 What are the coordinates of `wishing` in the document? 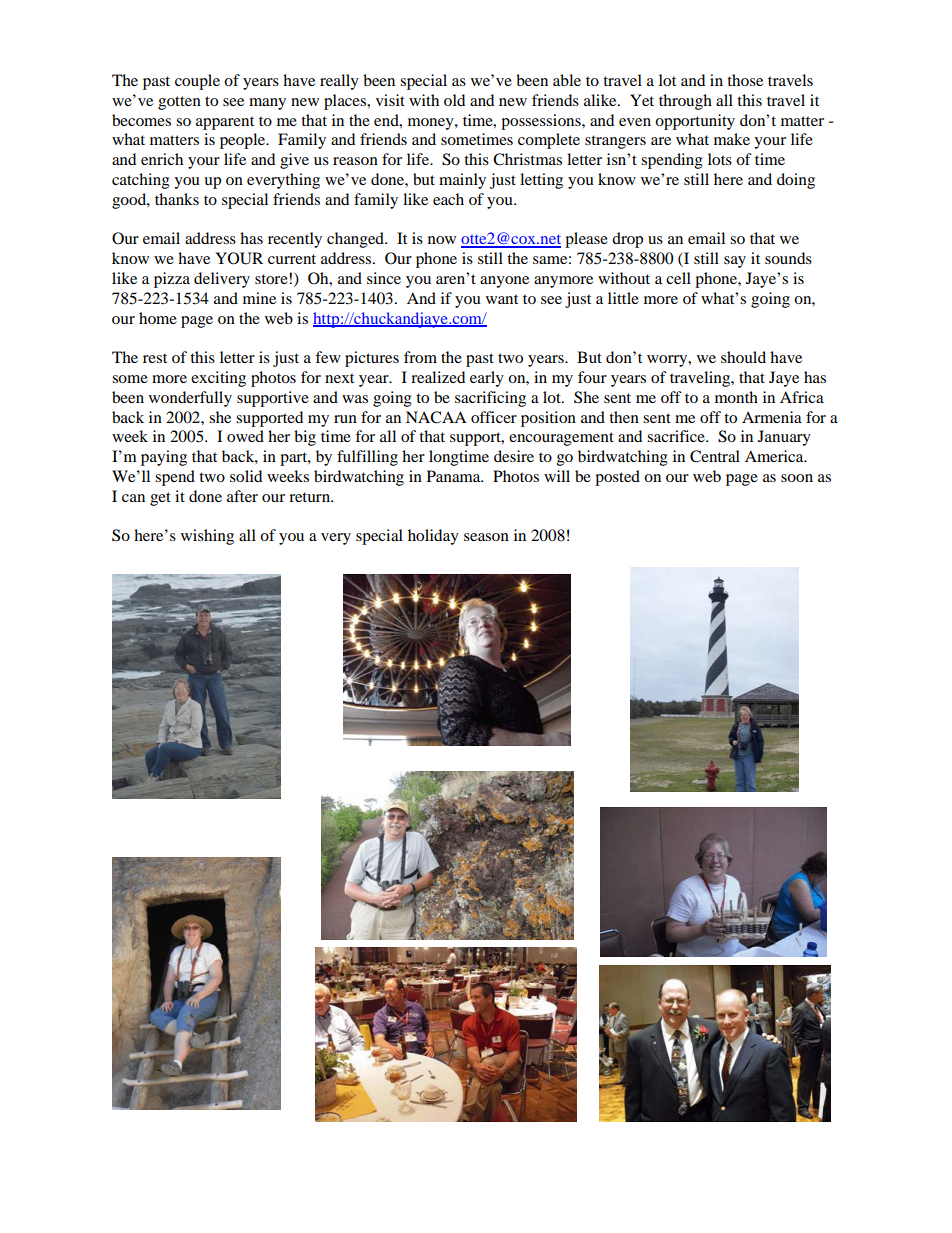 It's located at (207, 537).
